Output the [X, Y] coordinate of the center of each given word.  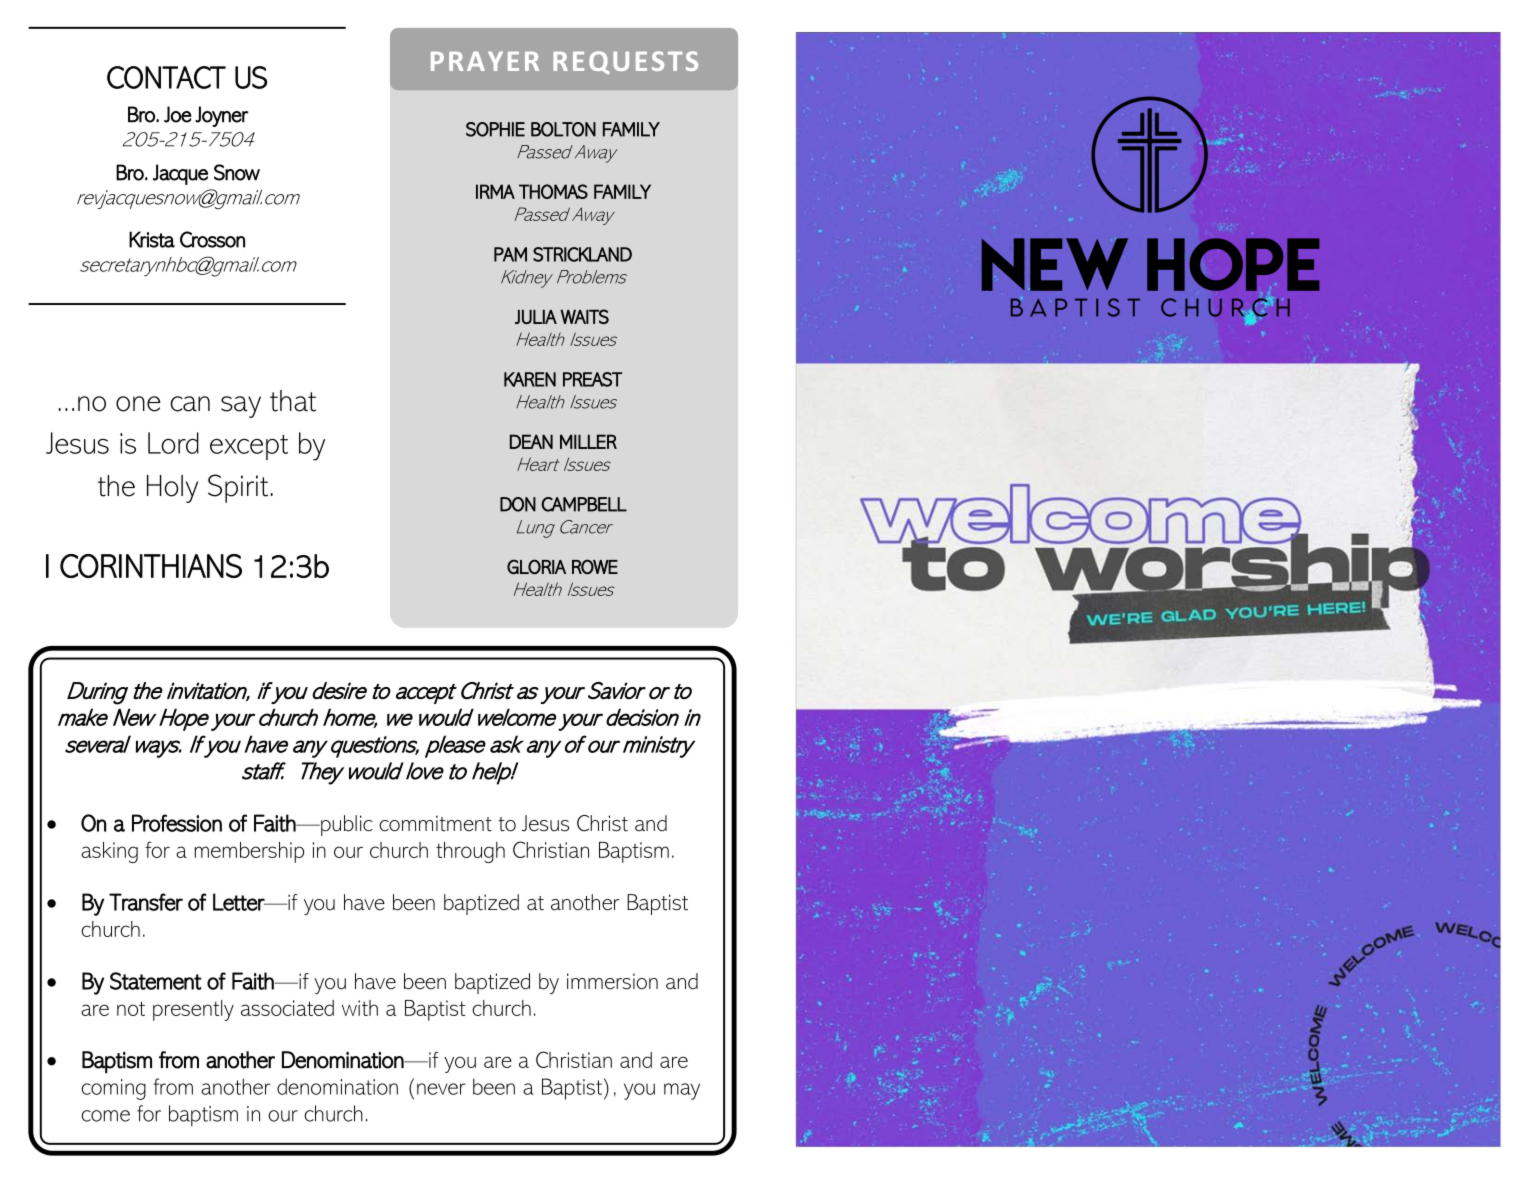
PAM [510, 254]
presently [193, 1010]
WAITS [584, 316]
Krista [152, 239]
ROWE [595, 566]
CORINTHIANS [151, 566]
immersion [612, 981]
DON [518, 504]
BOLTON [563, 129]
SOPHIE [495, 129]
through [470, 852]
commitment [435, 823]
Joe [178, 114]
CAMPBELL [584, 504]
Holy [172, 489]
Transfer [146, 902]
